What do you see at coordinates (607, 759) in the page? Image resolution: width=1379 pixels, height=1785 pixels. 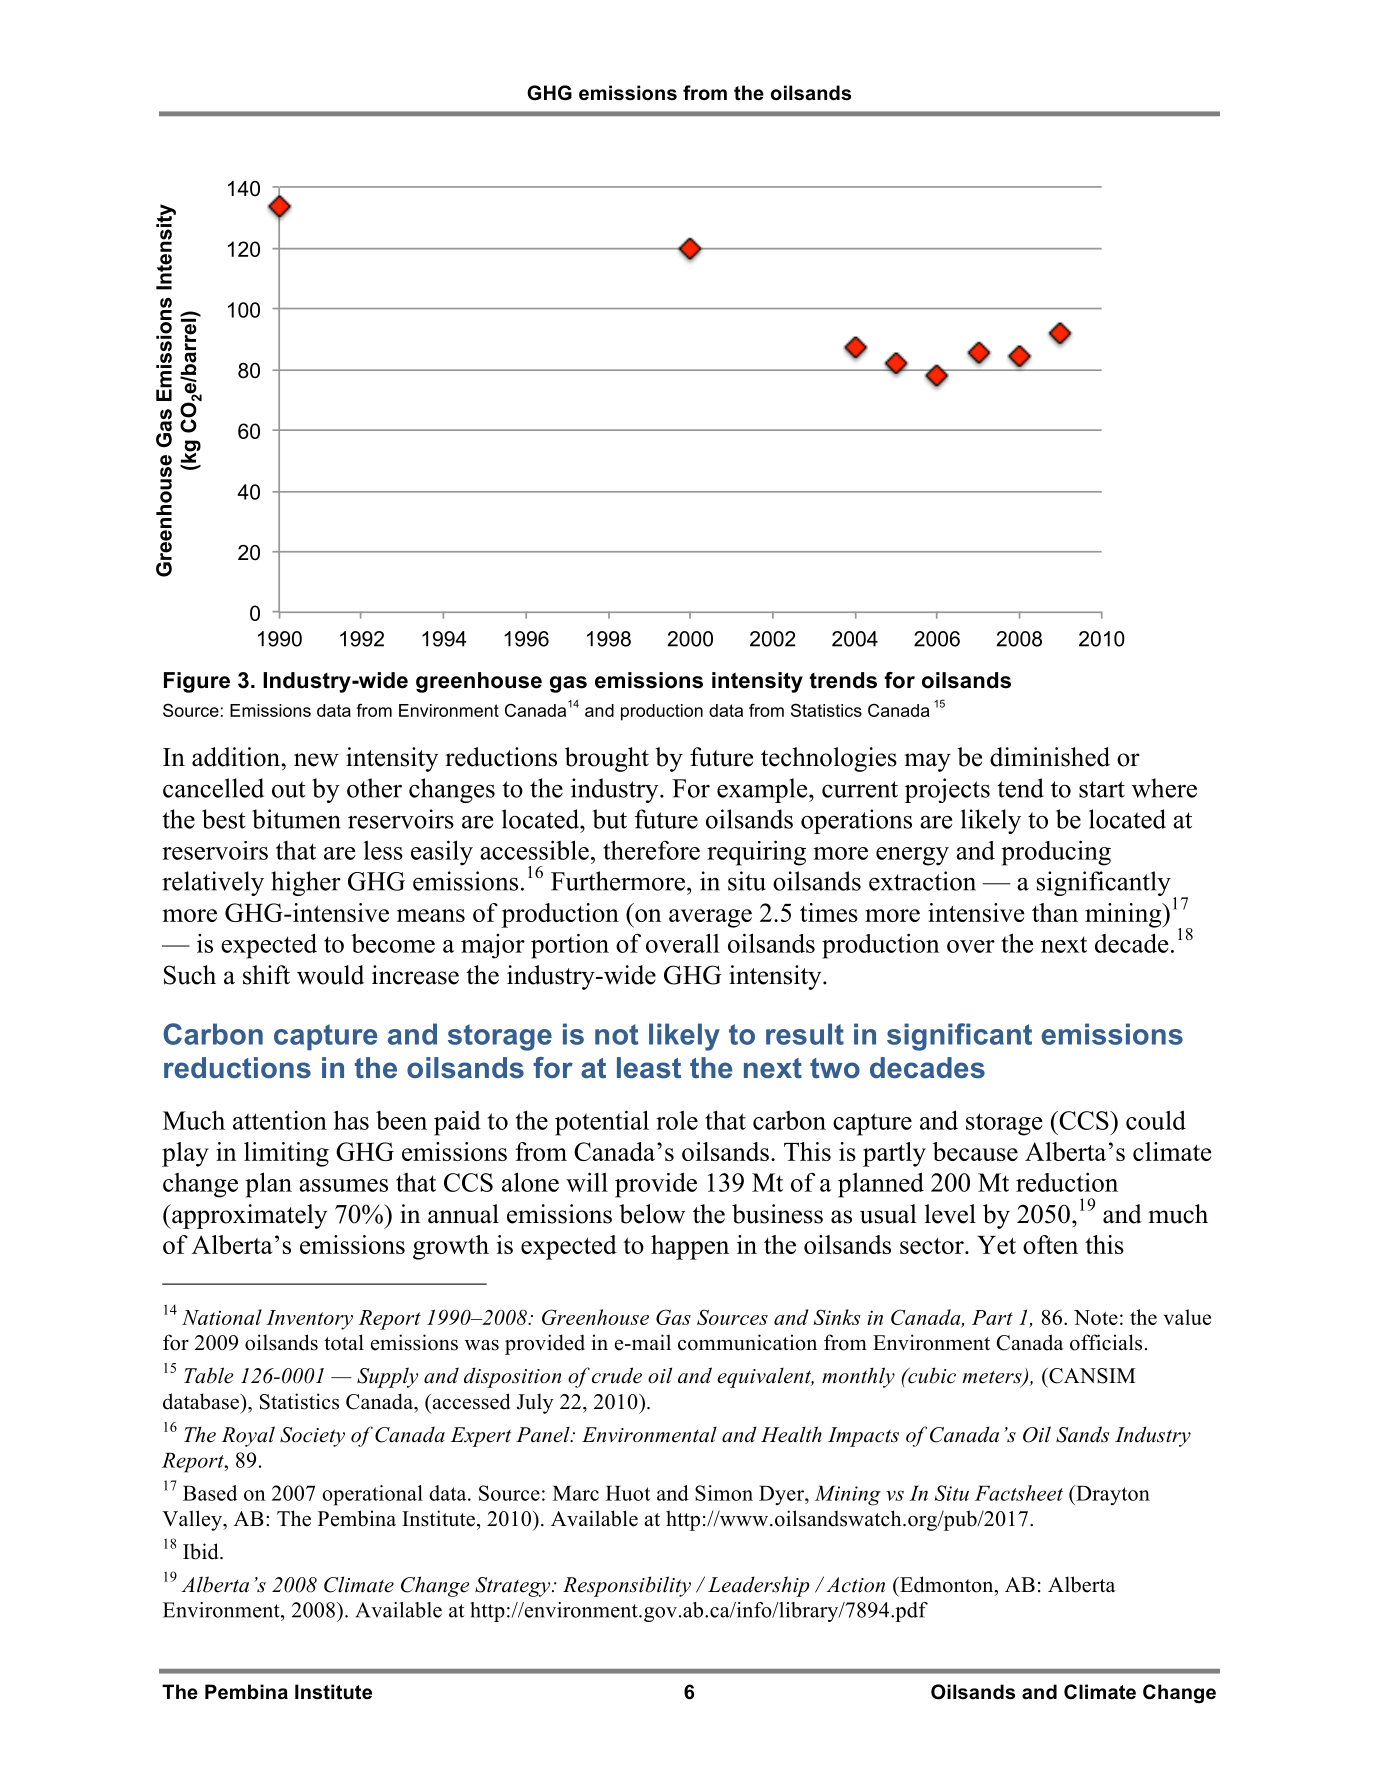 I see `brought` at bounding box center [607, 759].
